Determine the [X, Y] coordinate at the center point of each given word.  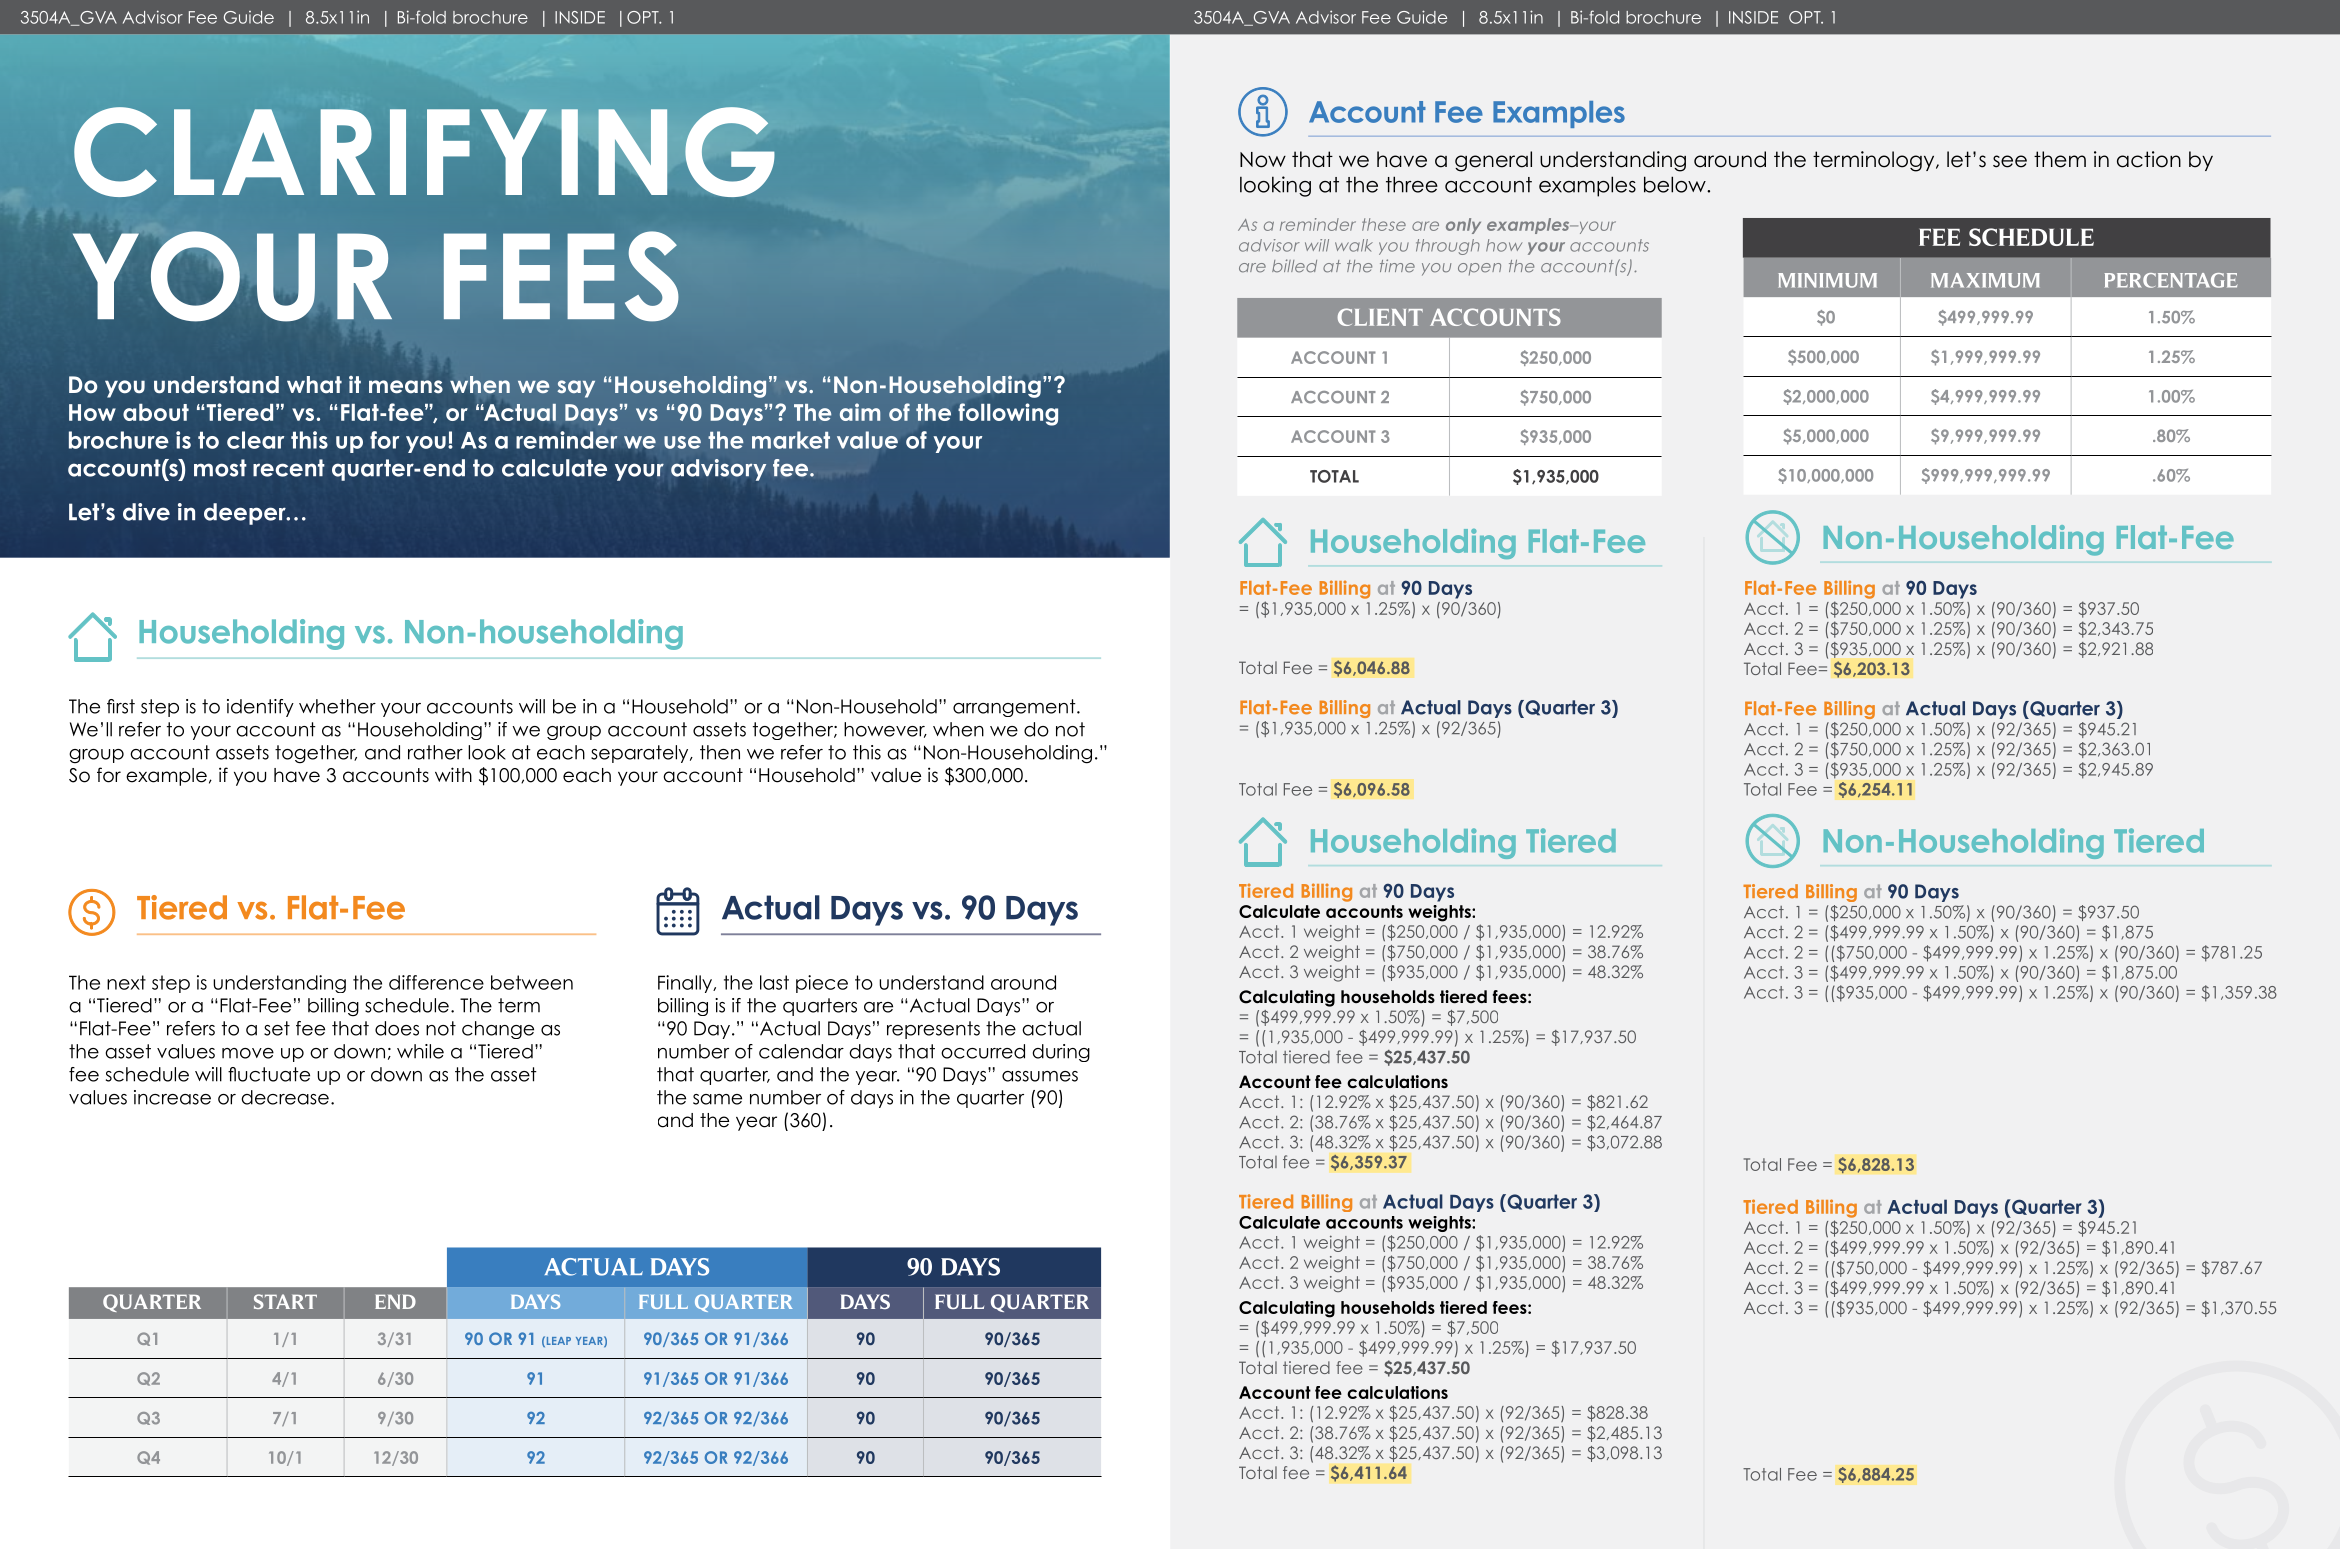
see [2010, 161]
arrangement [1015, 708]
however [885, 730]
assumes [1040, 1076]
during [1061, 1053]
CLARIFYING [424, 152]
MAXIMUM [1985, 280]
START [285, 1301]
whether [337, 706]
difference [436, 982]
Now [1263, 160]
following [1008, 414]
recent [289, 468]
